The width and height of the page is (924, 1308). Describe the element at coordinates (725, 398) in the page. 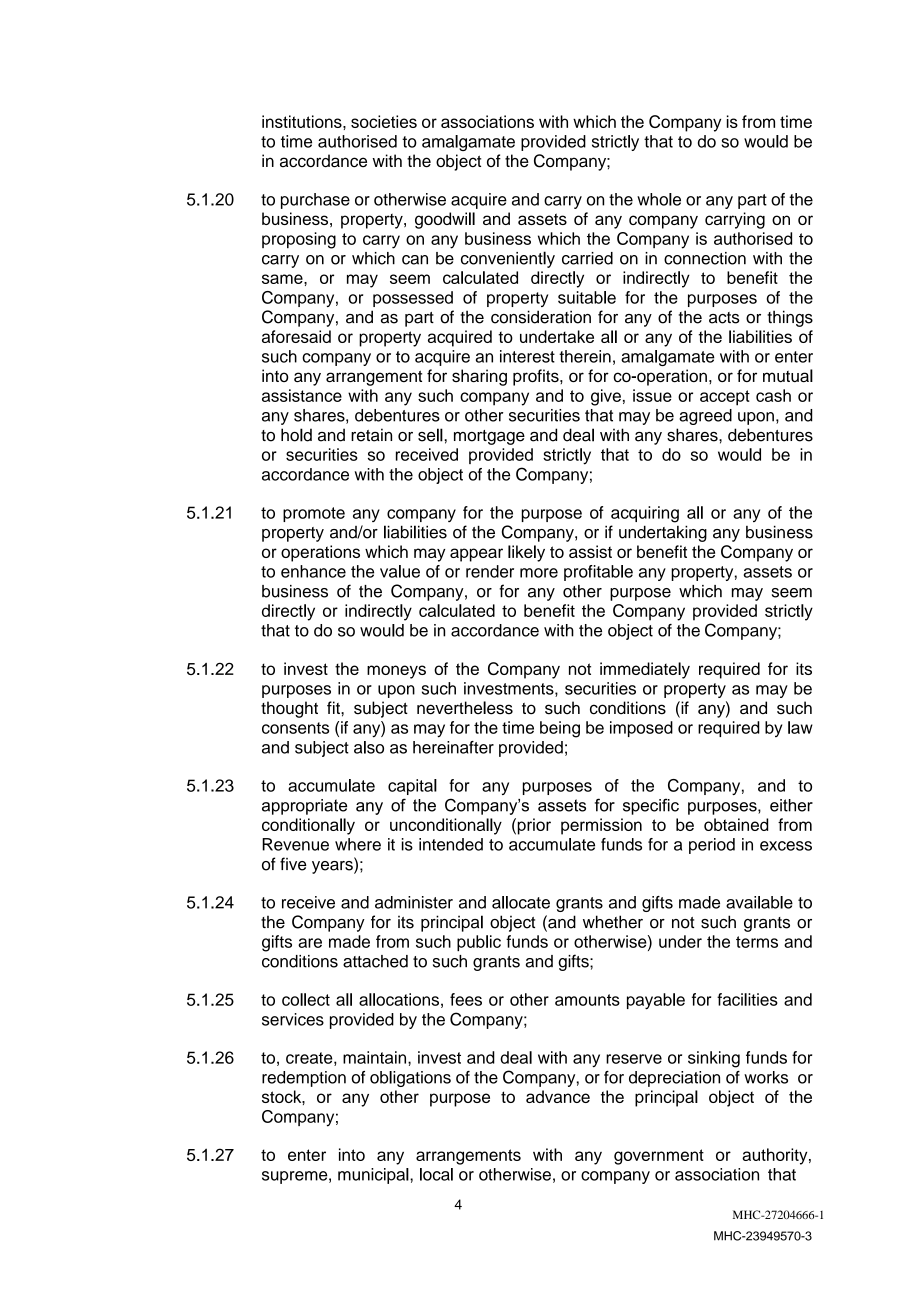

I see `accept` at that location.
